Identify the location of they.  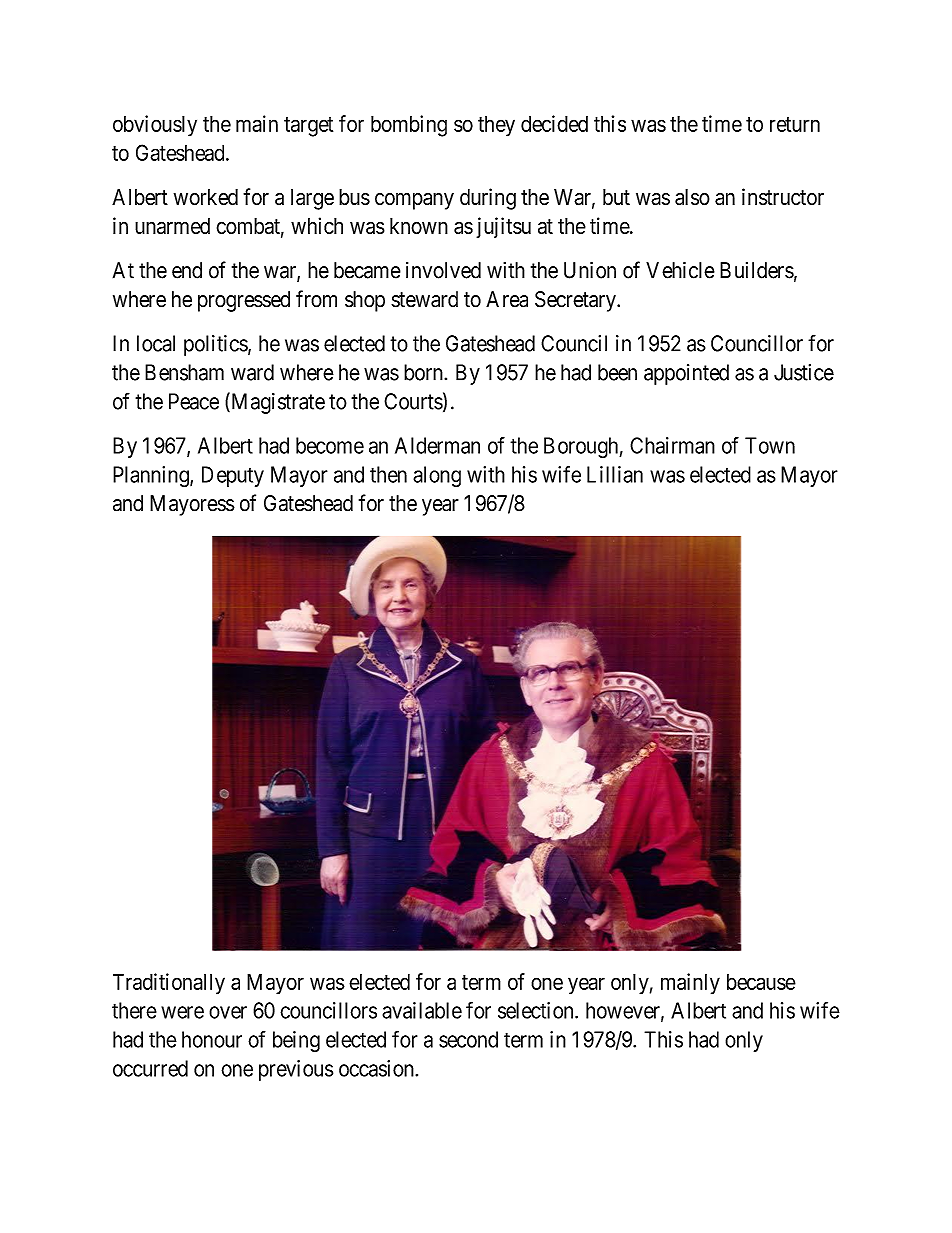
(496, 126).
